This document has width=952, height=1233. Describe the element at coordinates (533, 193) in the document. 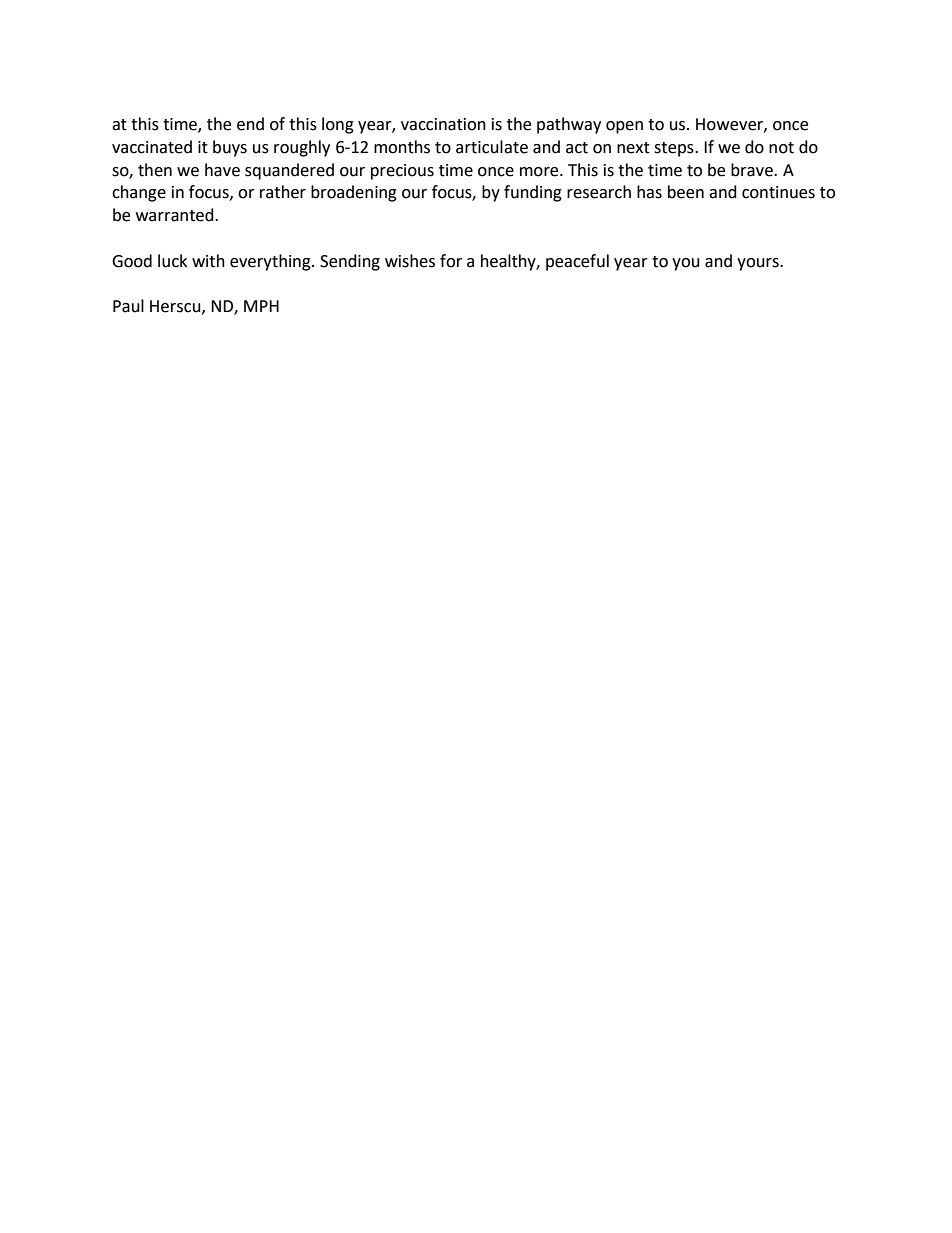

I see `funding` at that location.
